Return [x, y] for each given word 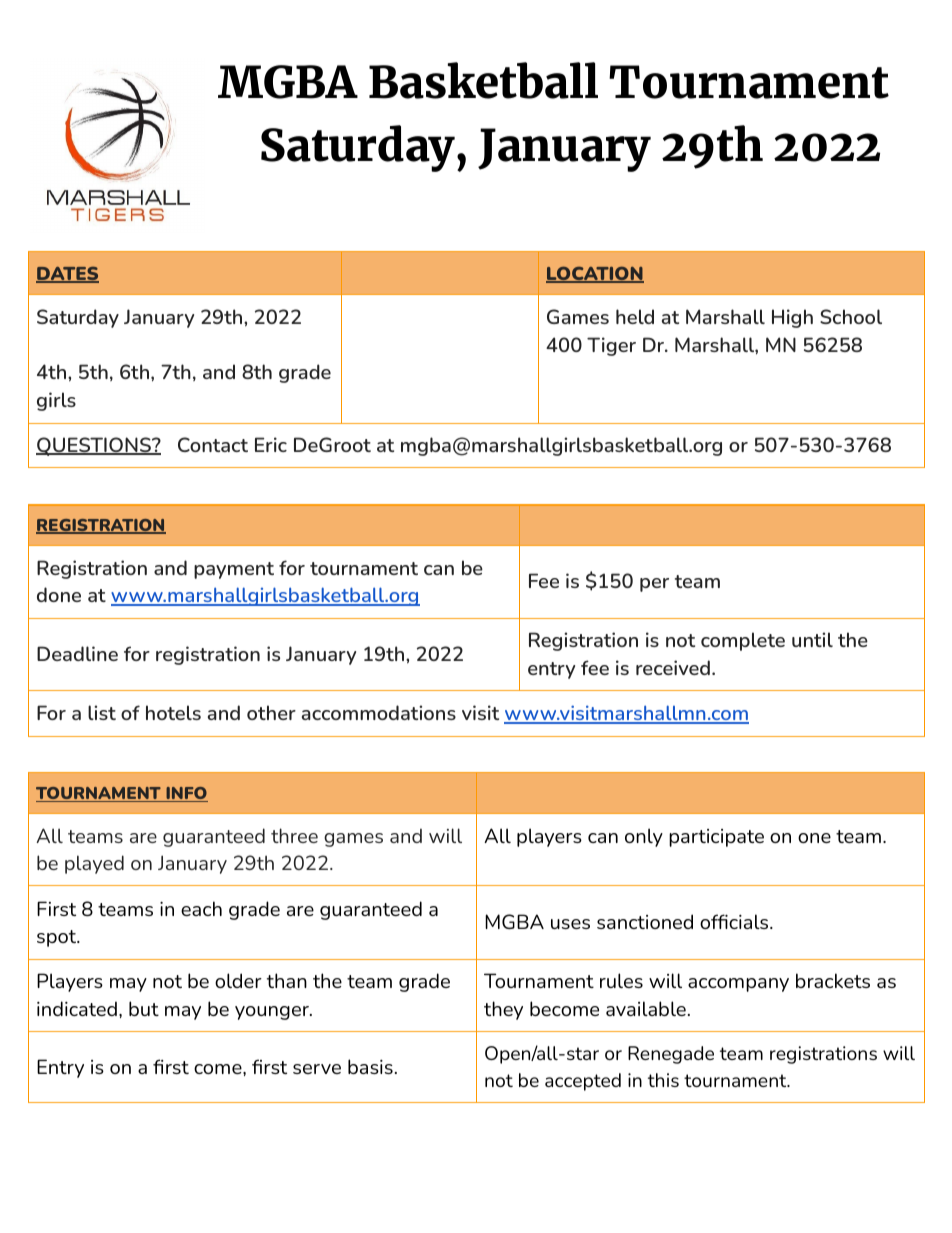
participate [716, 838]
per [654, 585]
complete [743, 641]
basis [370, 1066]
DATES [67, 275]
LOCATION [595, 274]
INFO [186, 794]
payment [234, 570]
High [792, 318]
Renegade [671, 1055]
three [294, 835]
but [144, 1008]
